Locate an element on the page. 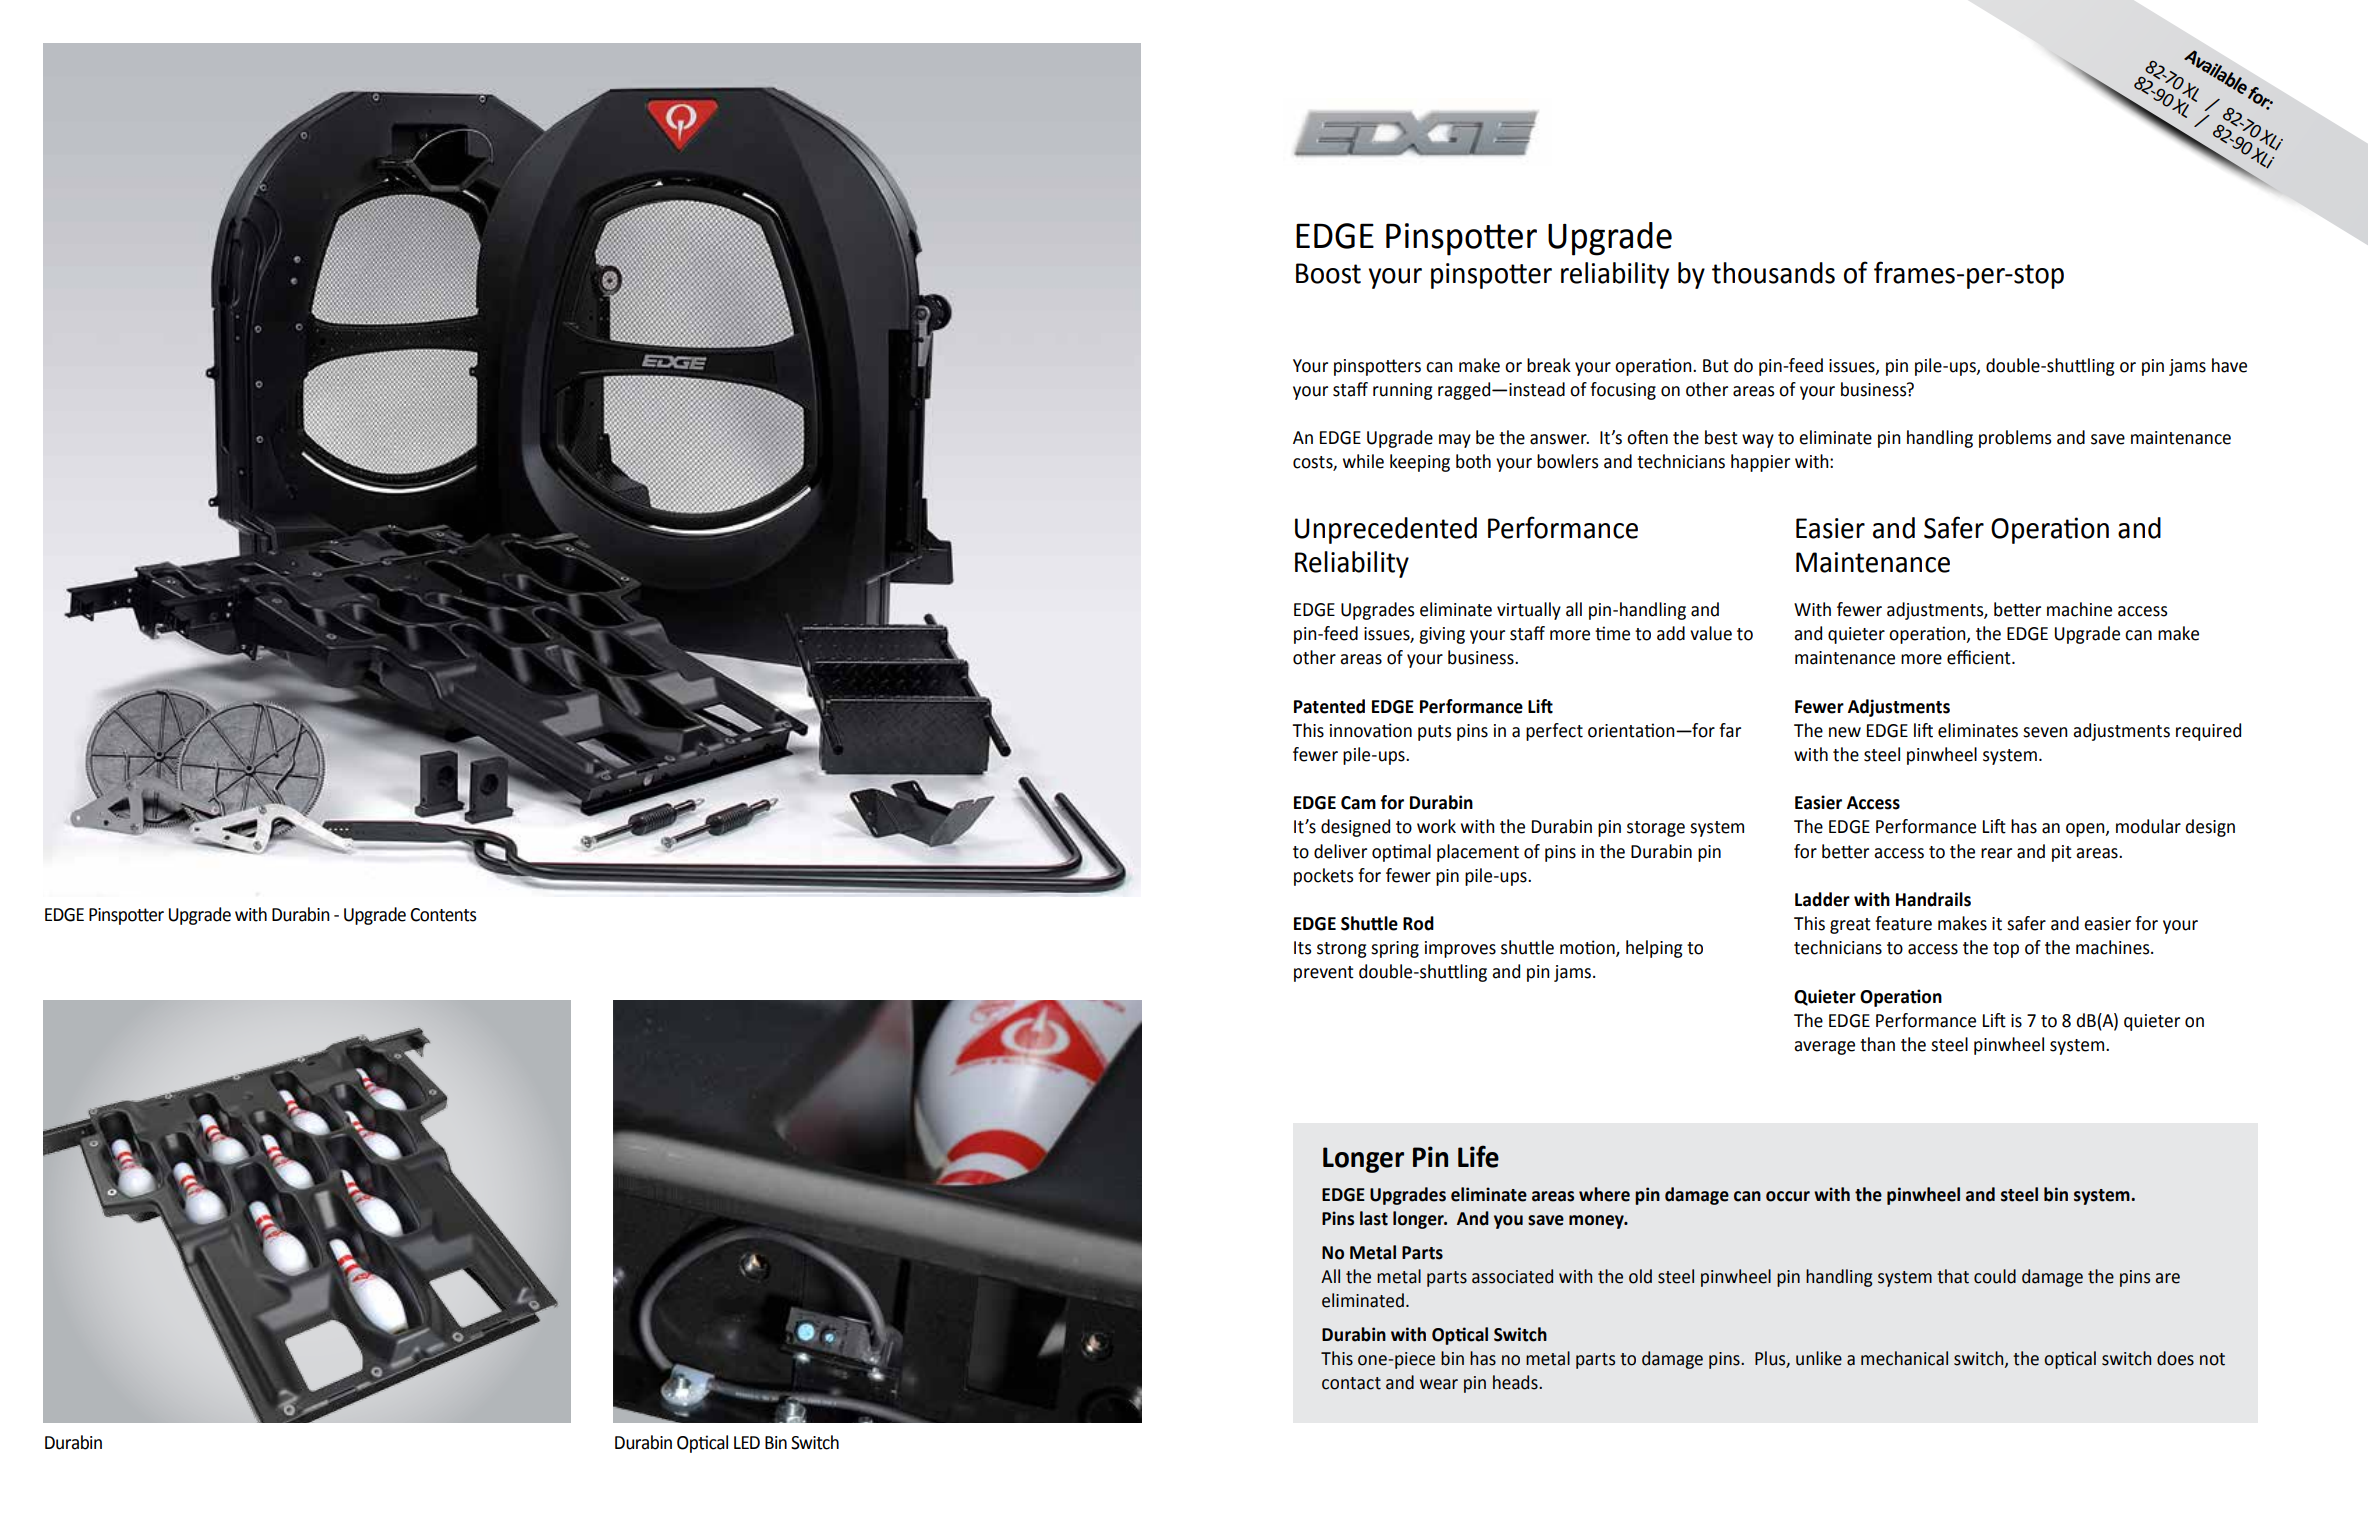 This image has height=1532, width=2368. rear is located at coordinates (1996, 853).
